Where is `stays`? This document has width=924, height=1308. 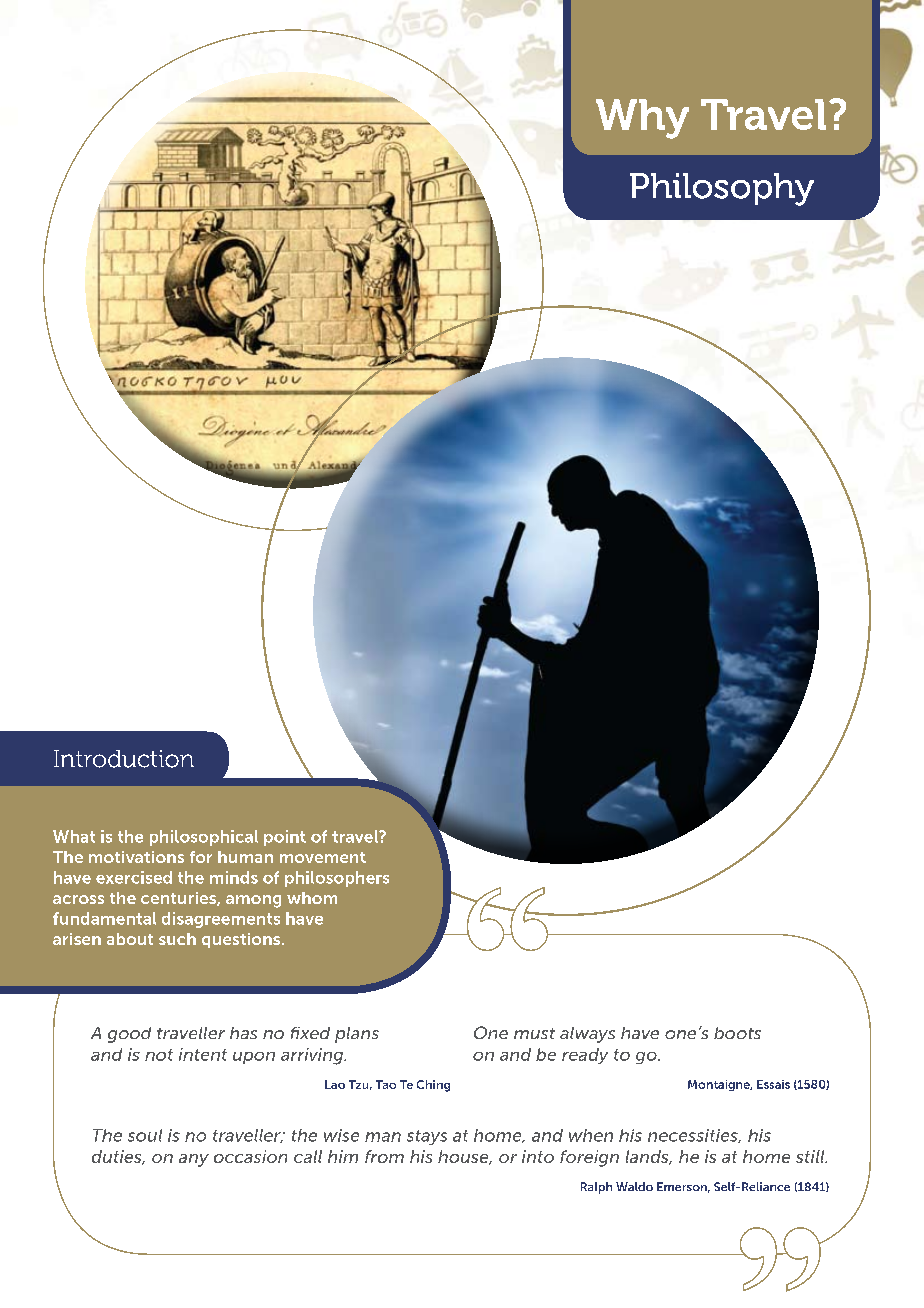
stays is located at coordinates (427, 1137).
